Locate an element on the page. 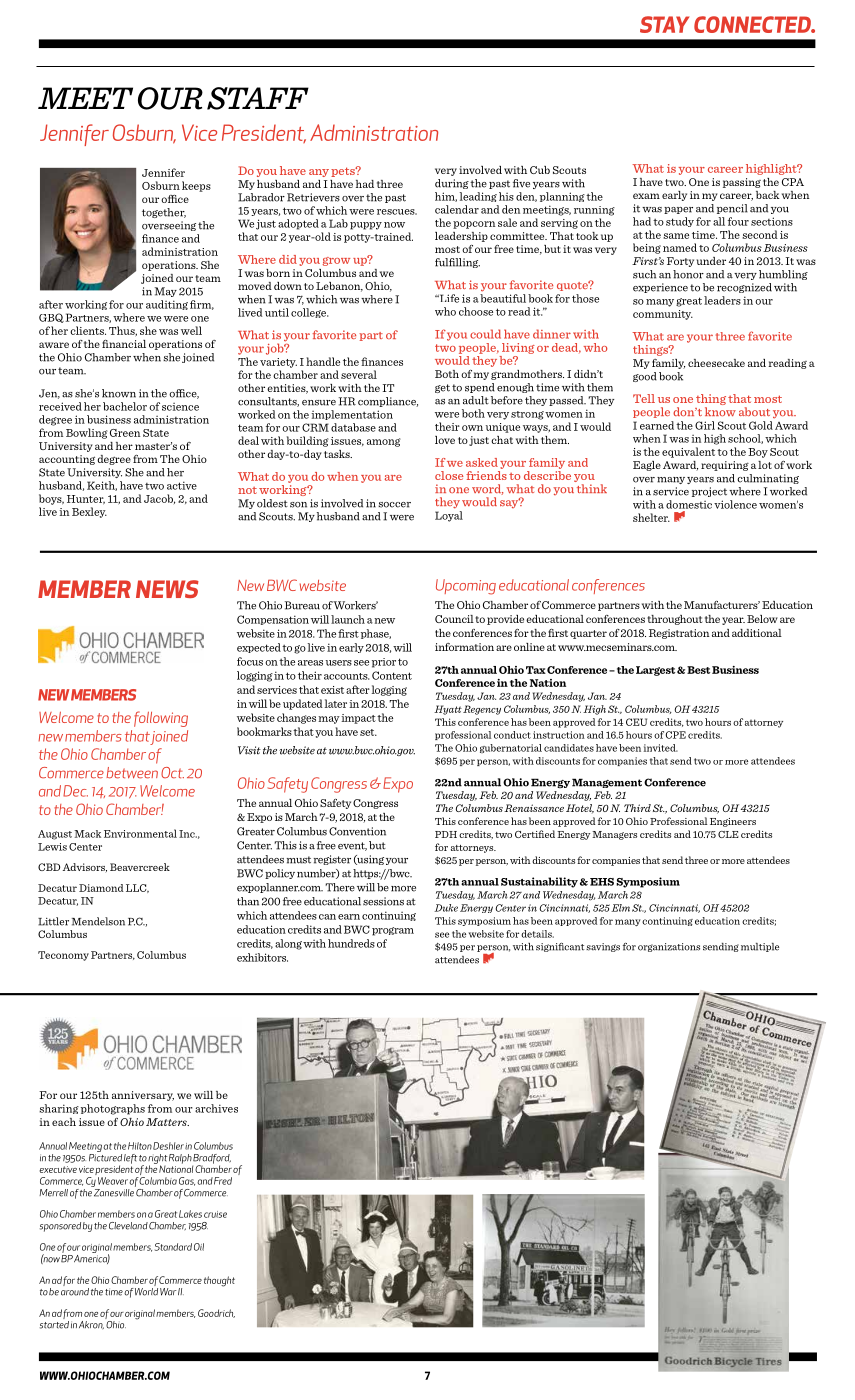 The width and height of the image is (855, 1400). Best is located at coordinates (698, 670).
